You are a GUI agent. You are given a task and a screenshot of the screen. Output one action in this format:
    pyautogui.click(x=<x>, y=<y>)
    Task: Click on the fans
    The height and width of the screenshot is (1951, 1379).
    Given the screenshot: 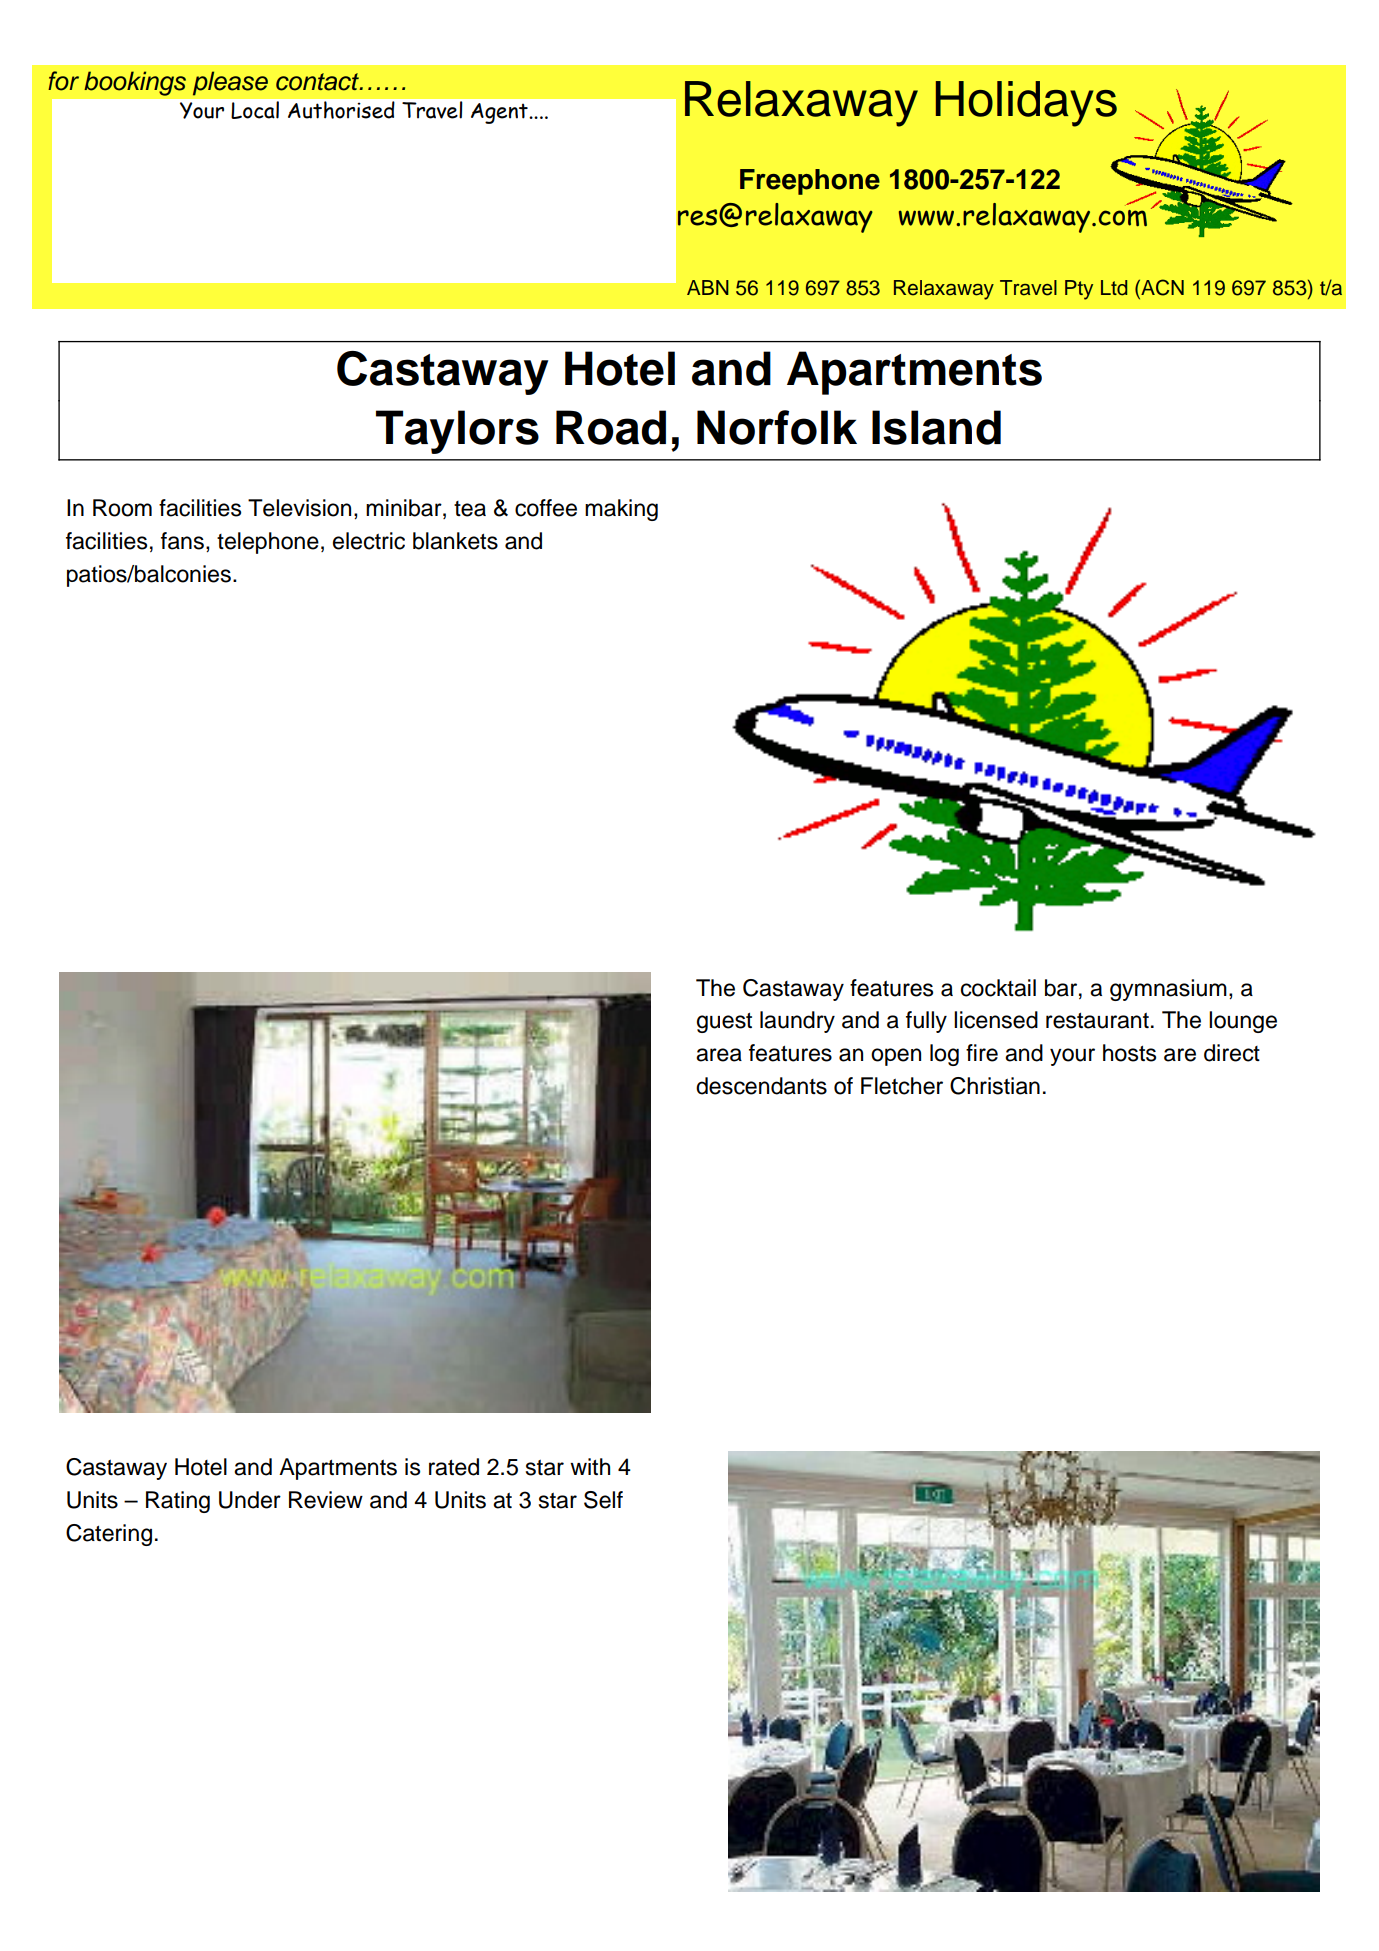 What is the action you would take?
    pyautogui.click(x=182, y=541)
